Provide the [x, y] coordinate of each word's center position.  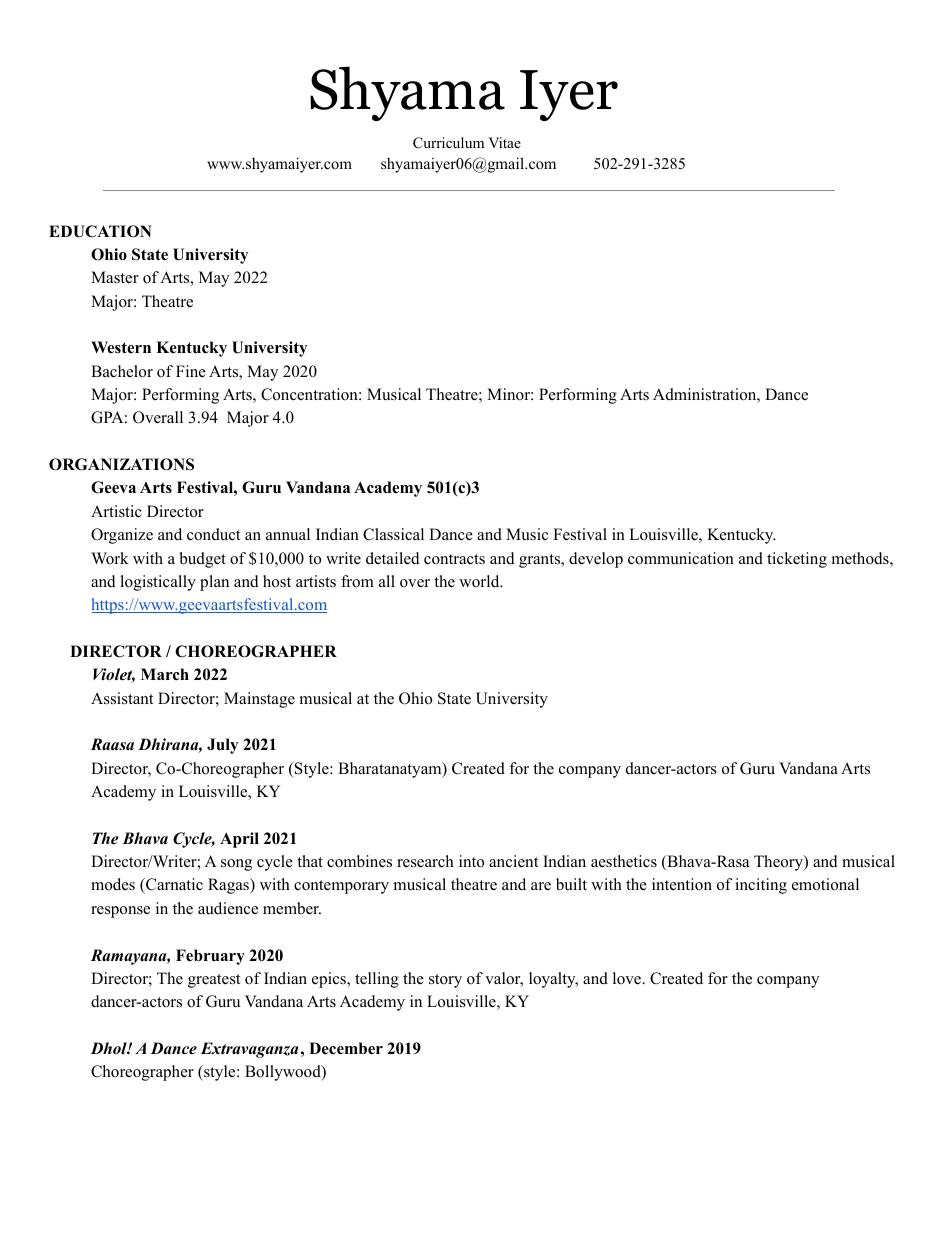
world [480, 581]
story [445, 981]
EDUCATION [100, 231]
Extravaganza [250, 1050]
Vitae [505, 142]
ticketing [797, 560]
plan [214, 583]
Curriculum [448, 143]
